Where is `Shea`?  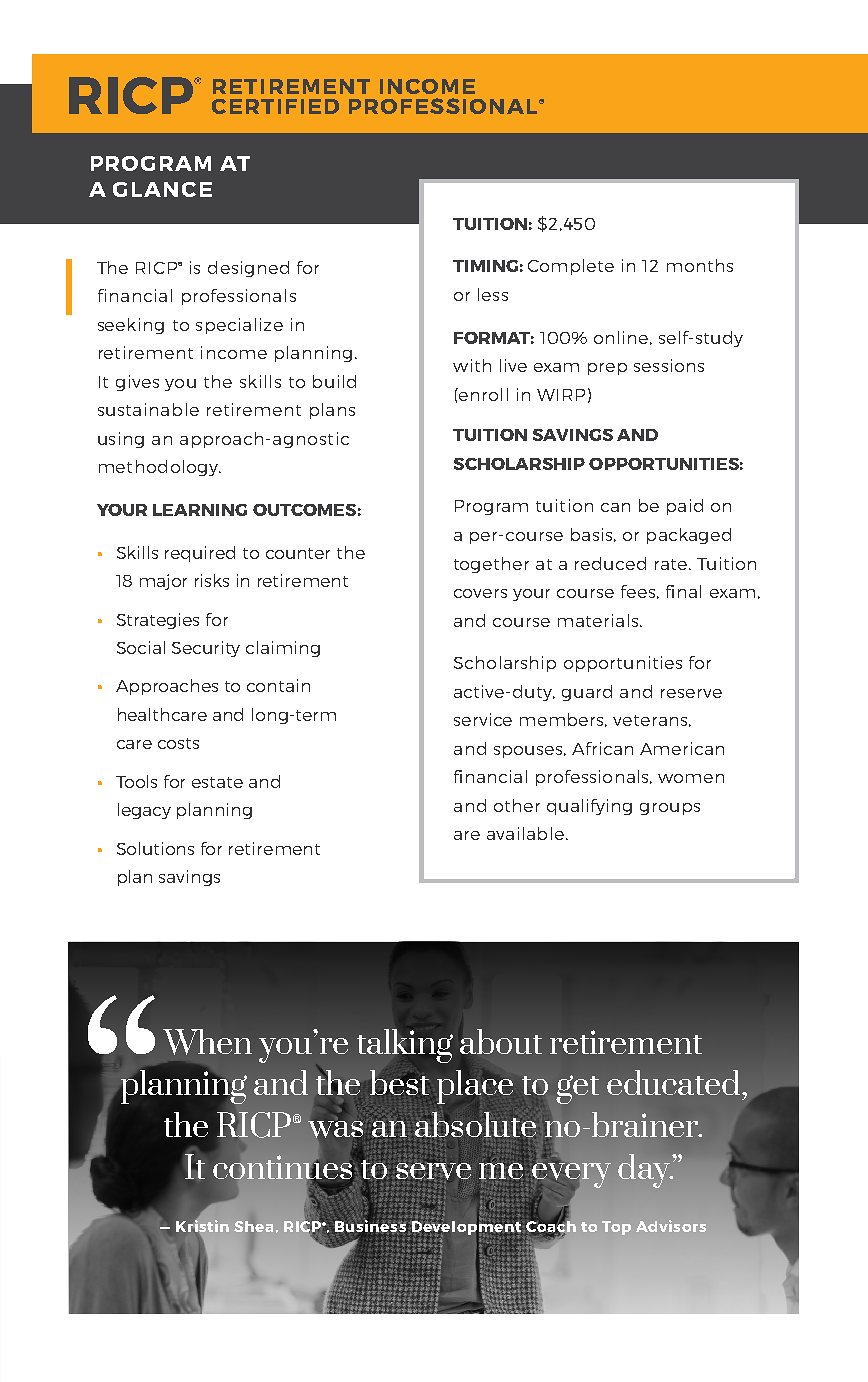
Shea is located at coordinates (253, 1226).
